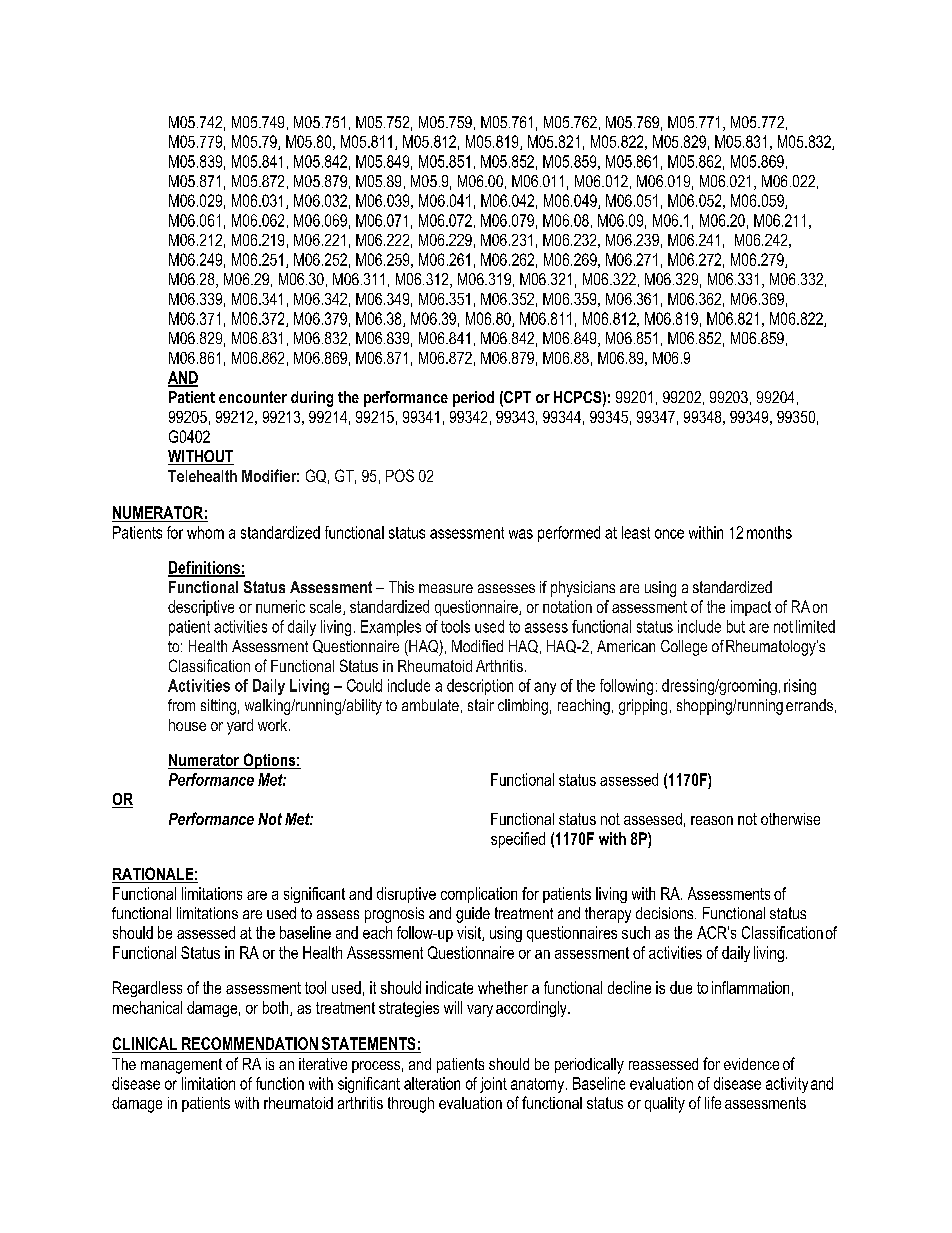 This screenshot has width=952, height=1233. I want to click on reason, so click(712, 820).
